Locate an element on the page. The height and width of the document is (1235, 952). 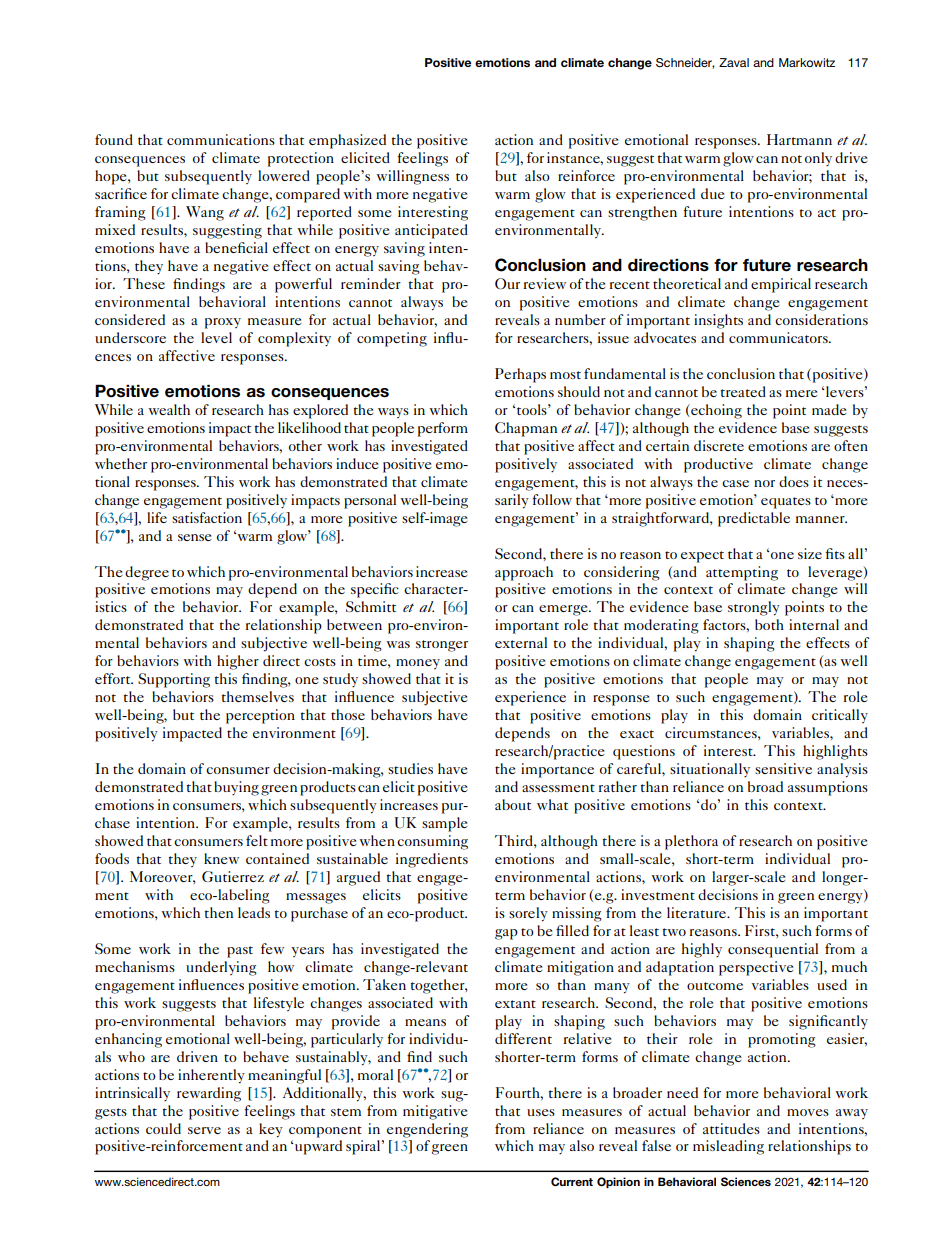
sense is located at coordinates (194, 537).
